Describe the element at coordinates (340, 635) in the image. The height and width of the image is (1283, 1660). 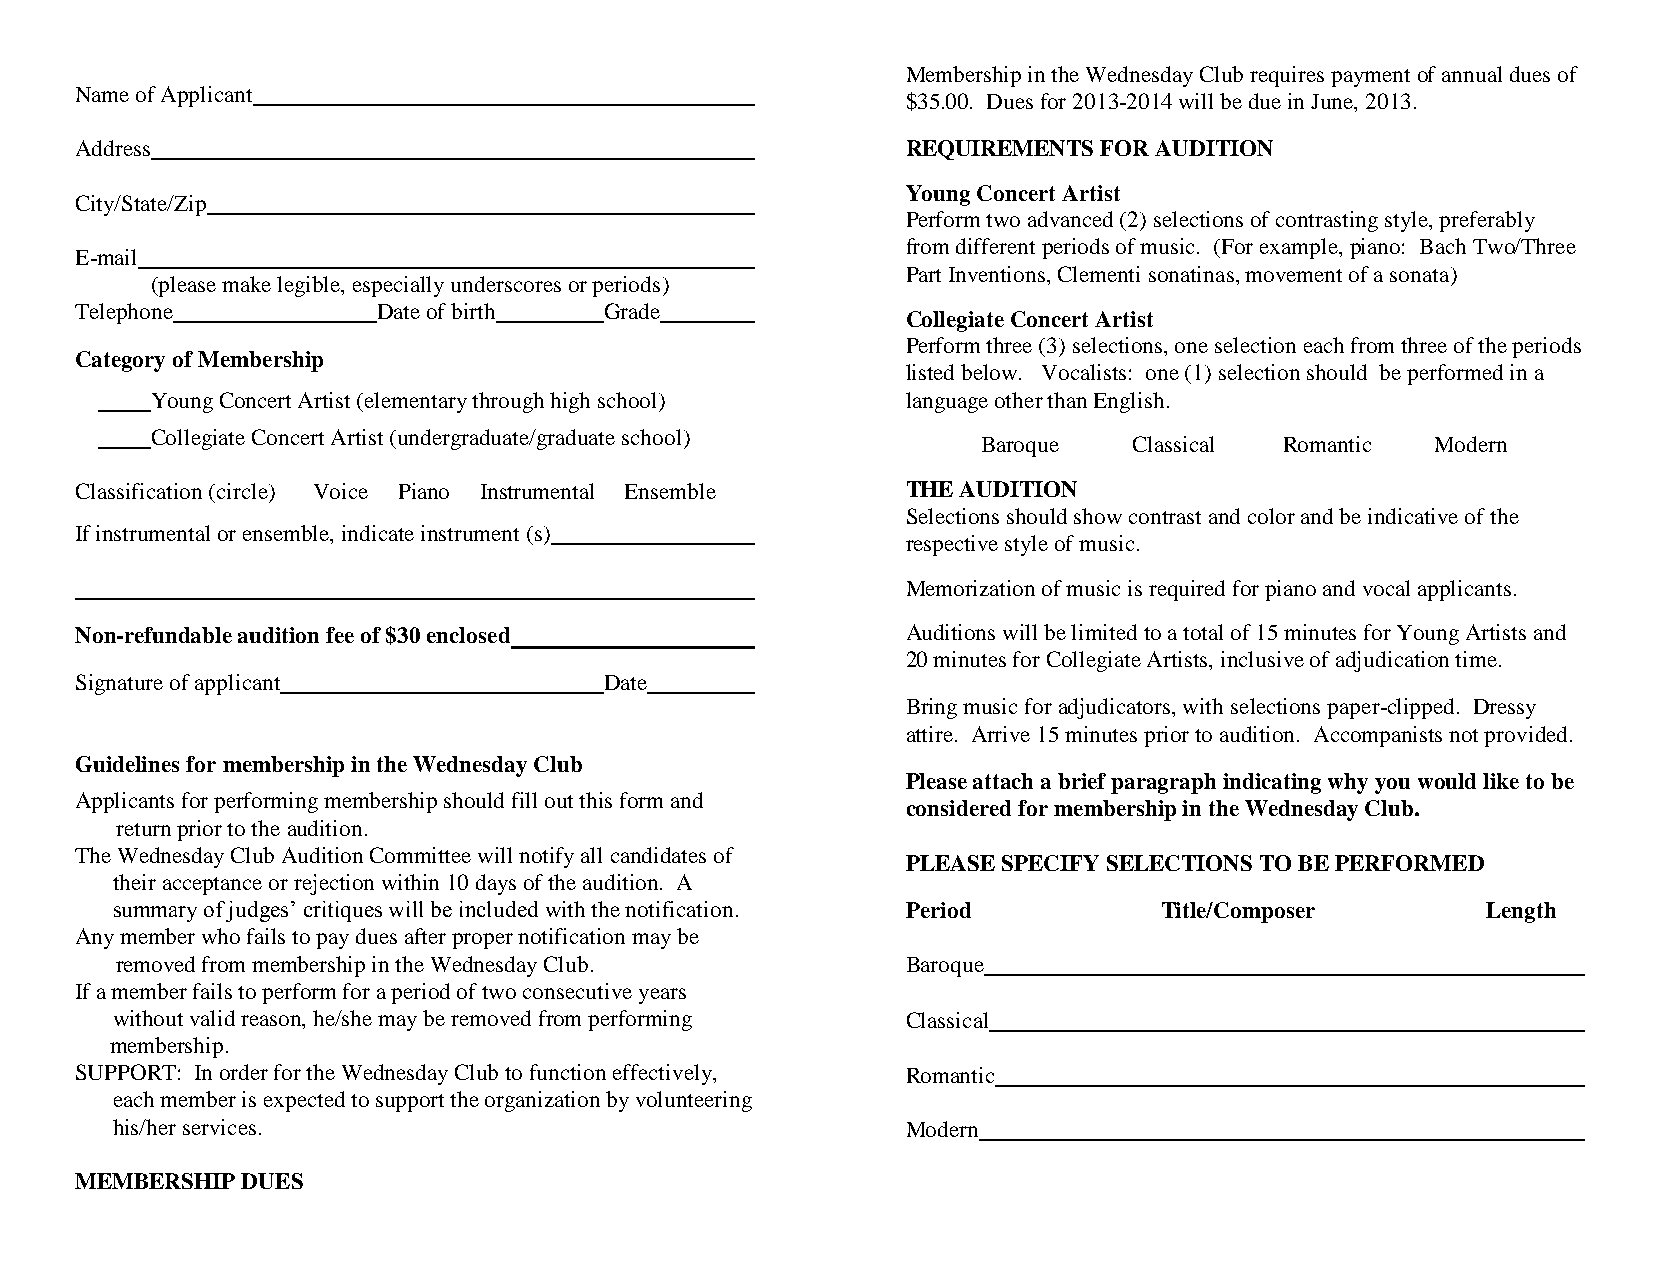
I see `fee` at that location.
